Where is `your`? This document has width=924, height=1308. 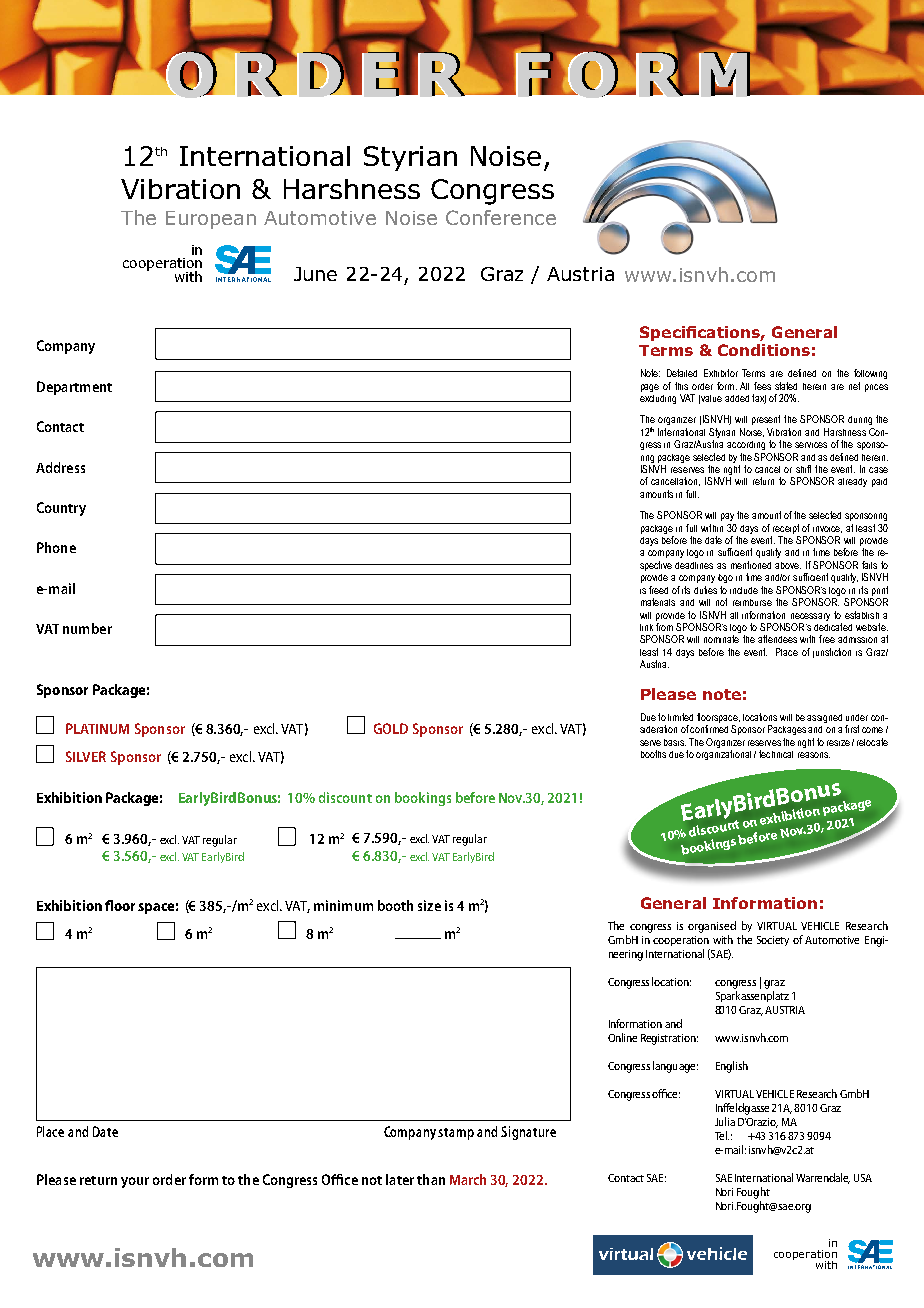
your is located at coordinates (135, 1182).
